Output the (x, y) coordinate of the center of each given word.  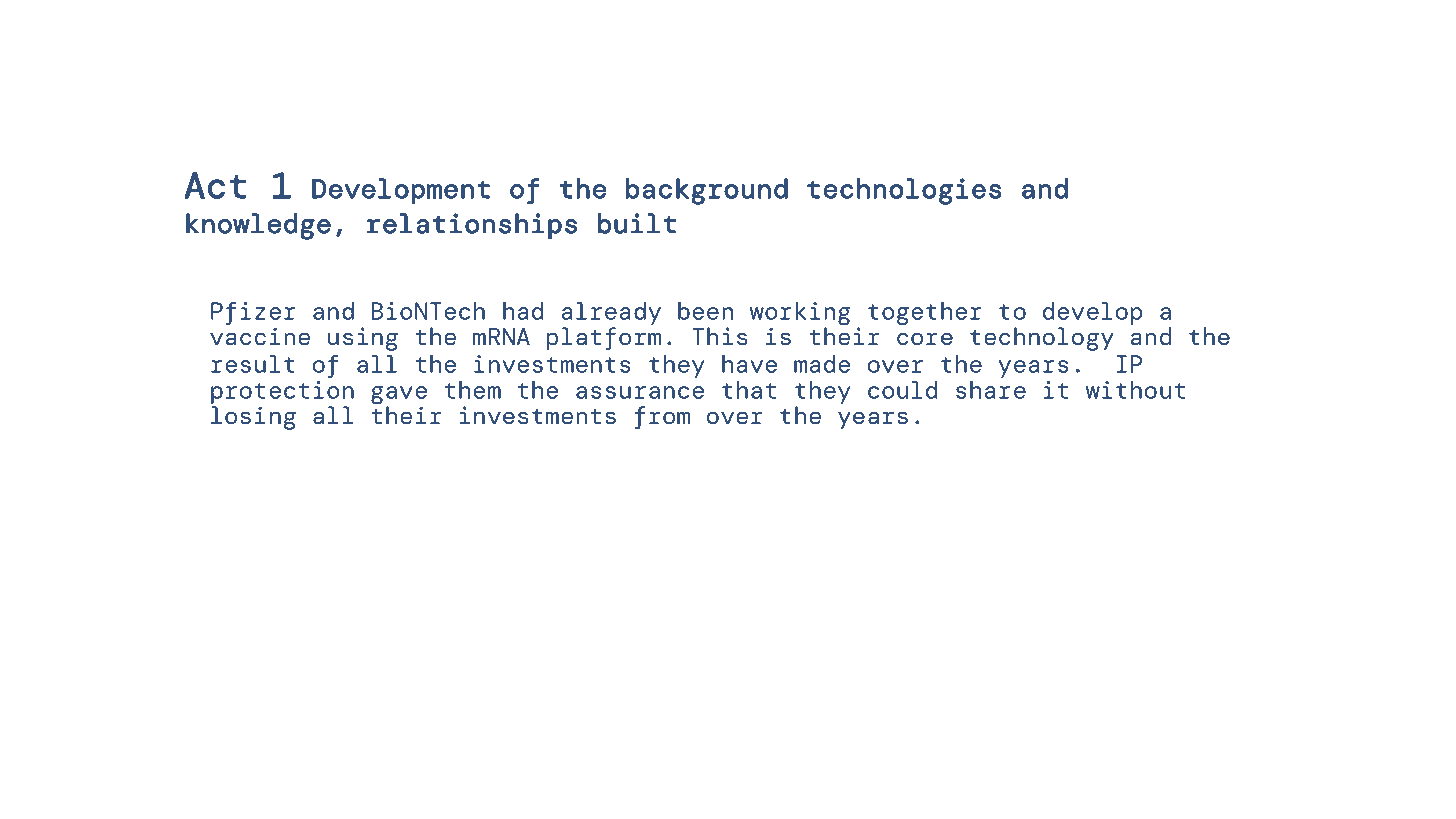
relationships (472, 226)
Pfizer (253, 313)
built (637, 223)
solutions (515, 533)
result (253, 364)
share (991, 390)
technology (1042, 339)
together (925, 313)
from (662, 418)
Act (215, 185)
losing (253, 418)
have (749, 364)
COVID (382, 533)
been (705, 311)
